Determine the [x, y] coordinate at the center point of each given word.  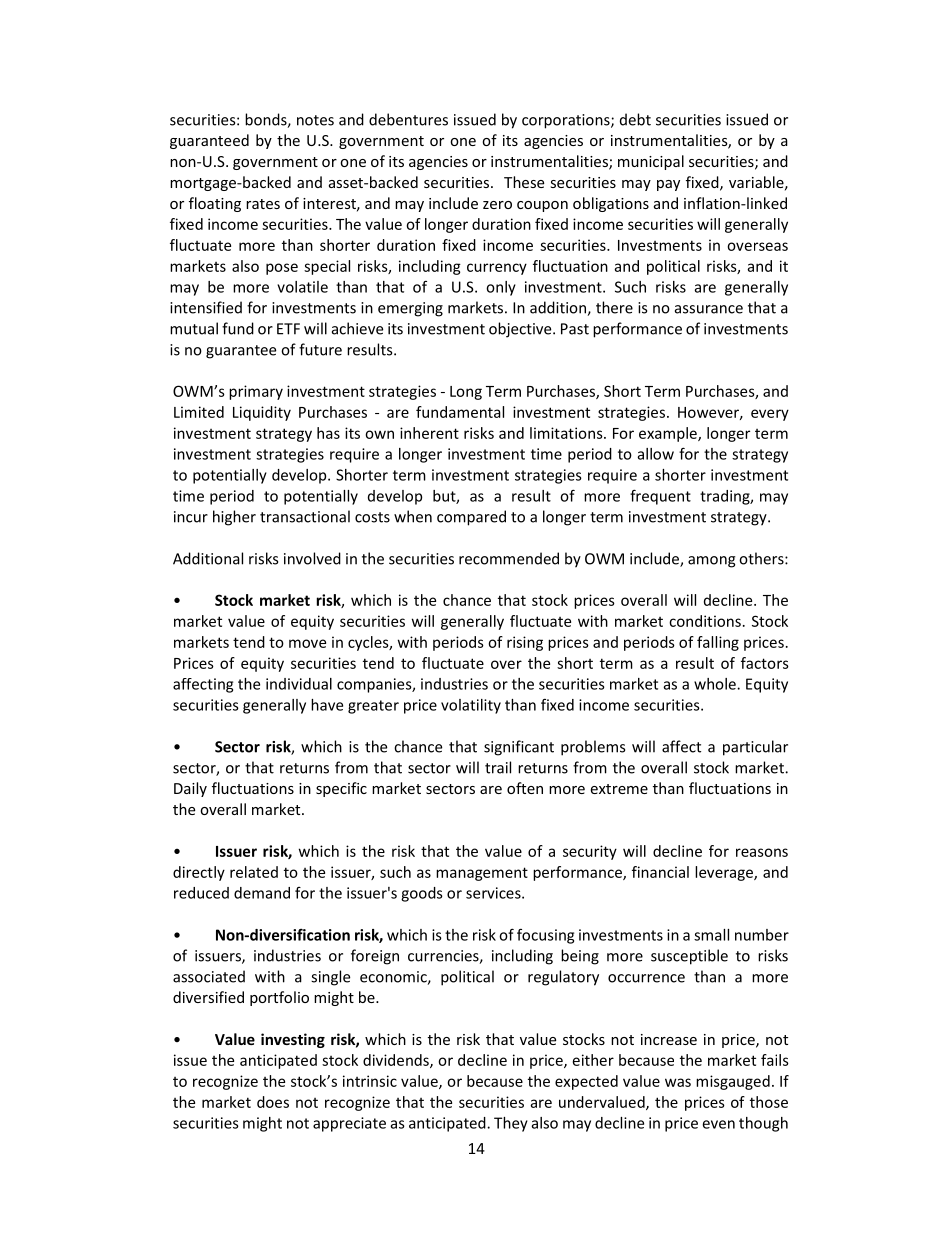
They [511, 1124]
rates [263, 204]
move [307, 643]
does [273, 1102]
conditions [705, 621]
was [678, 1082]
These [524, 182]
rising [525, 643]
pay [668, 185]
